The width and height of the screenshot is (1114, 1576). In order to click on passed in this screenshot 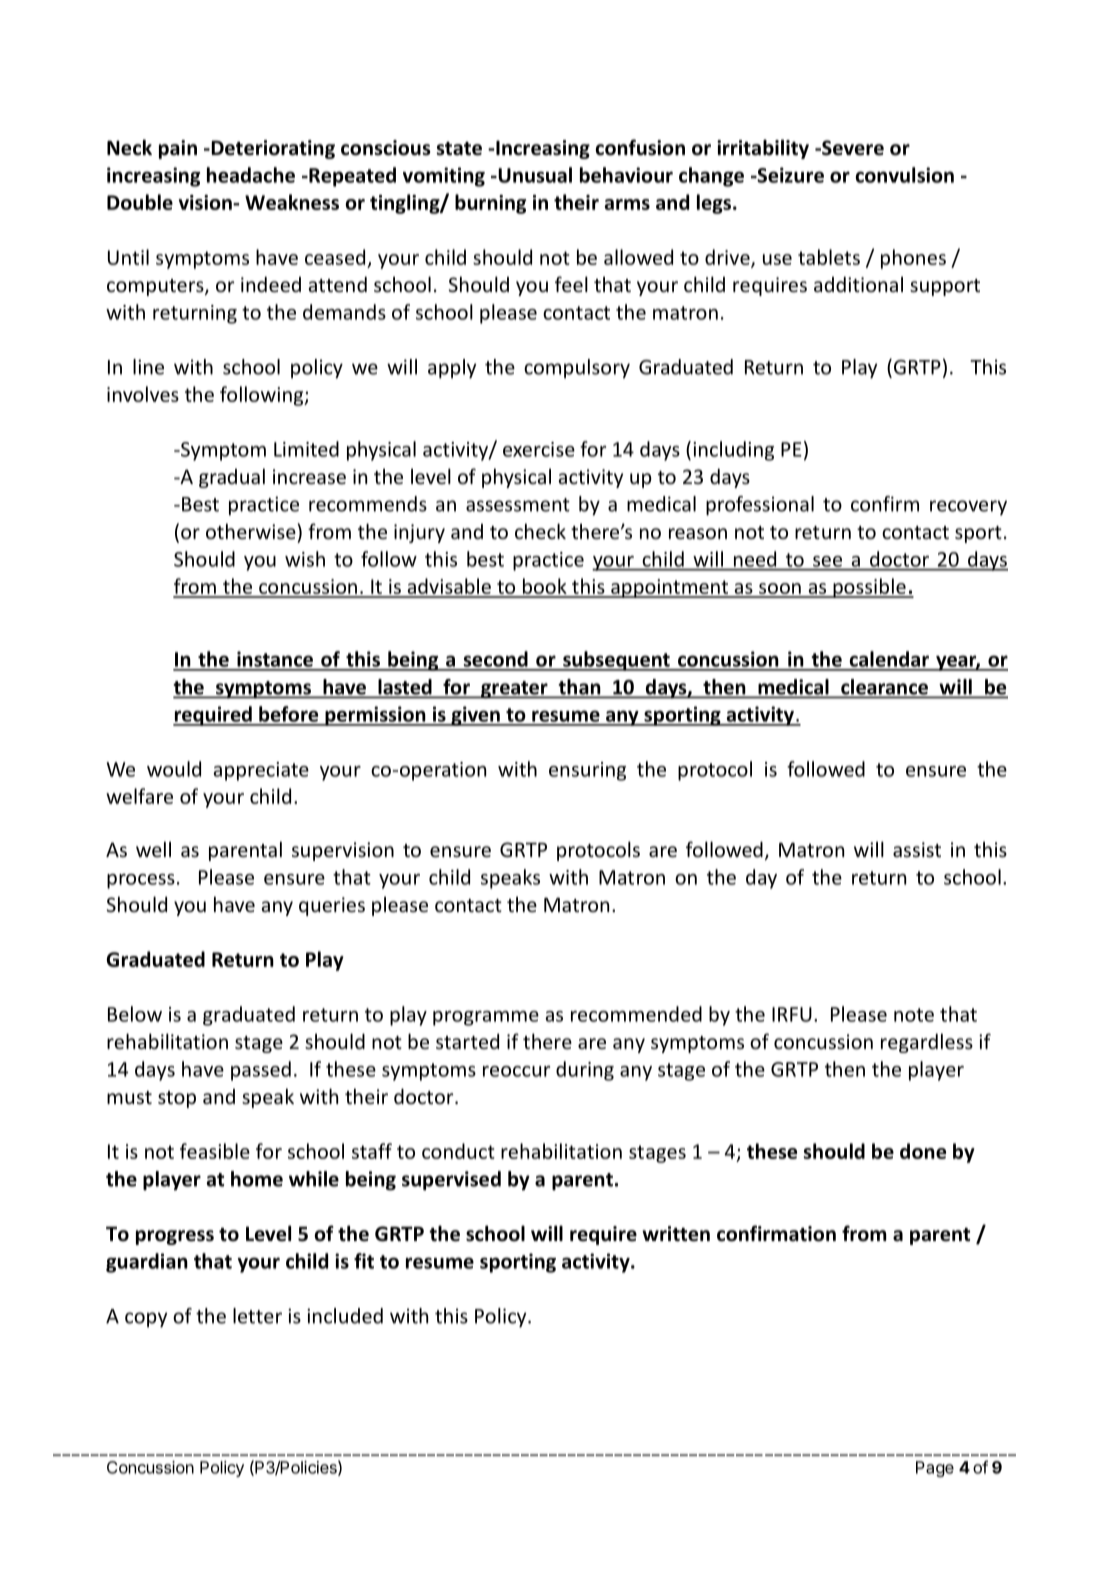, I will do `click(261, 1071)`.
